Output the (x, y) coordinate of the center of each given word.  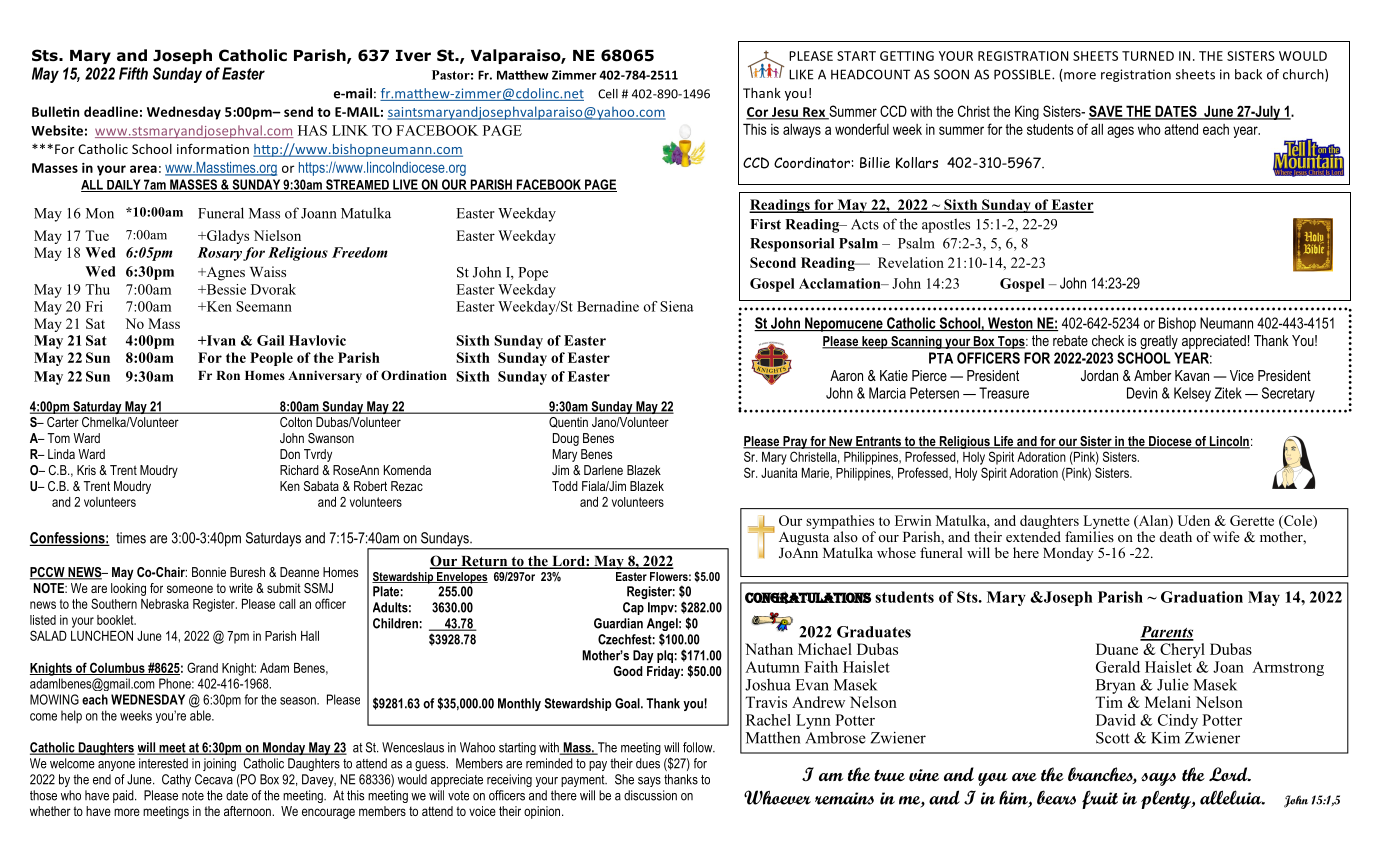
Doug (566, 439)
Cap (633, 608)
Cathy (176, 780)
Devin (1142, 393)
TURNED (1148, 56)
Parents (1167, 633)
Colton (296, 422)
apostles (946, 225)
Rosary (219, 254)
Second (773, 262)
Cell (608, 94)
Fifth (133, 73)
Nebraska (165, 604)
